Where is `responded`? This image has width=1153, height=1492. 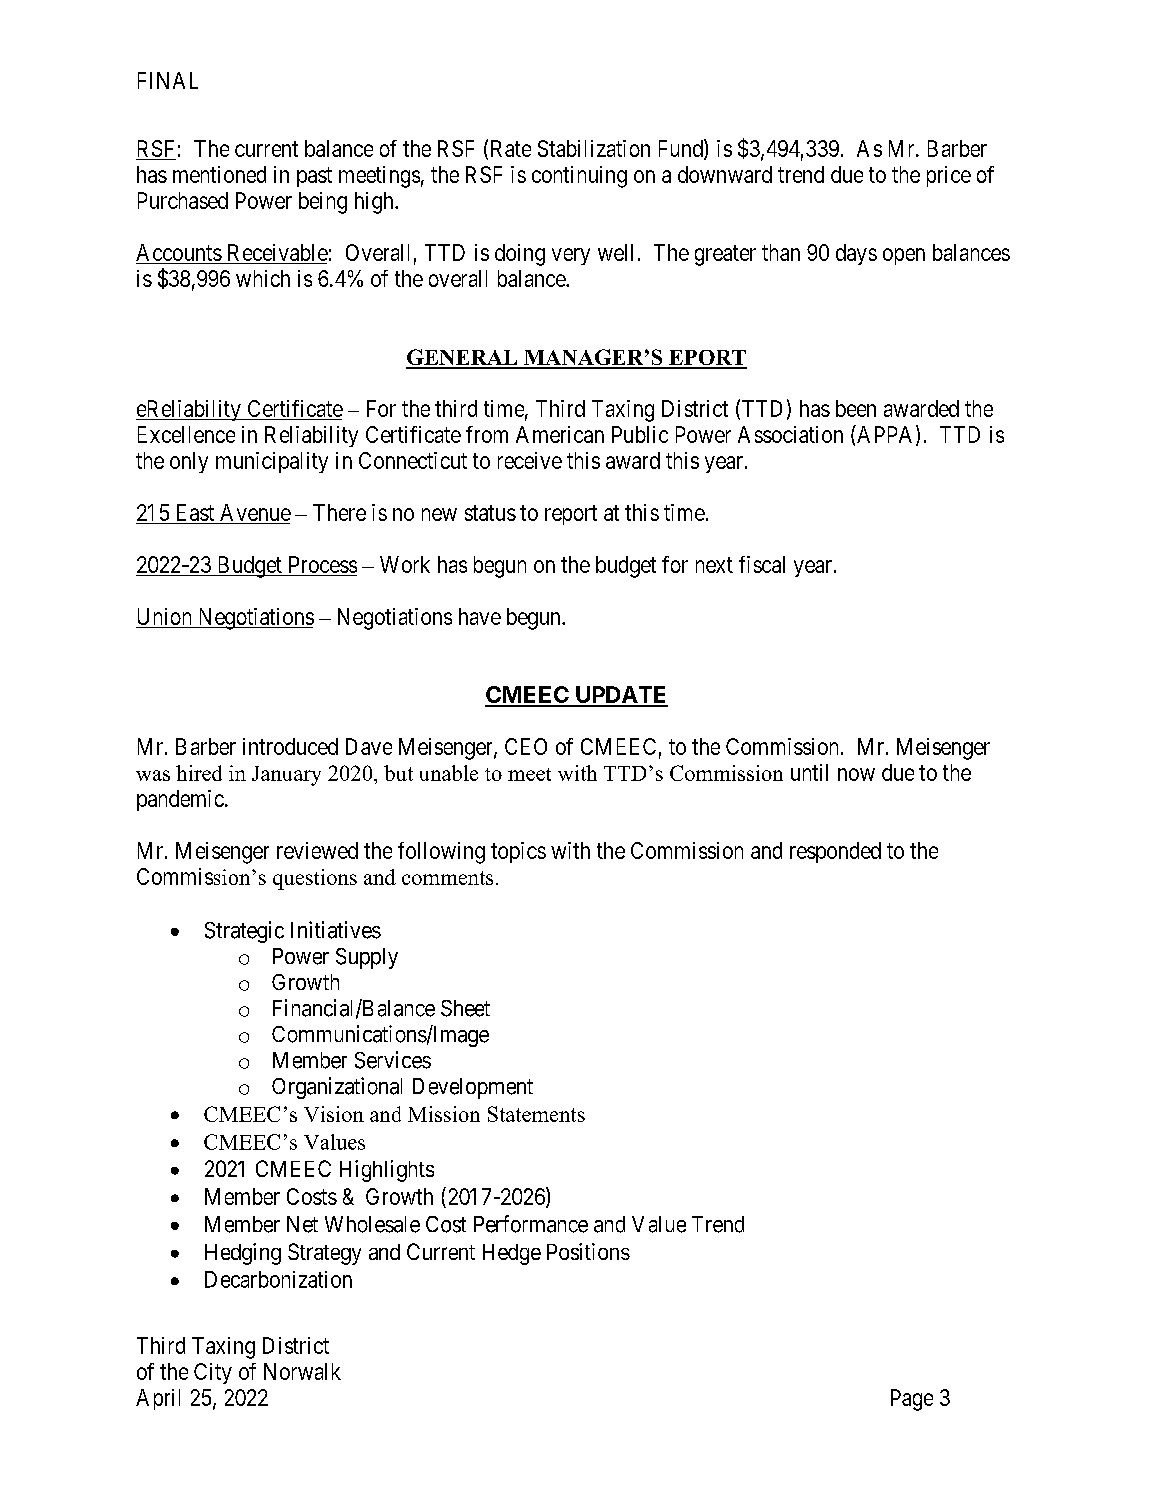
responded is located at coordinates (835, 852).
